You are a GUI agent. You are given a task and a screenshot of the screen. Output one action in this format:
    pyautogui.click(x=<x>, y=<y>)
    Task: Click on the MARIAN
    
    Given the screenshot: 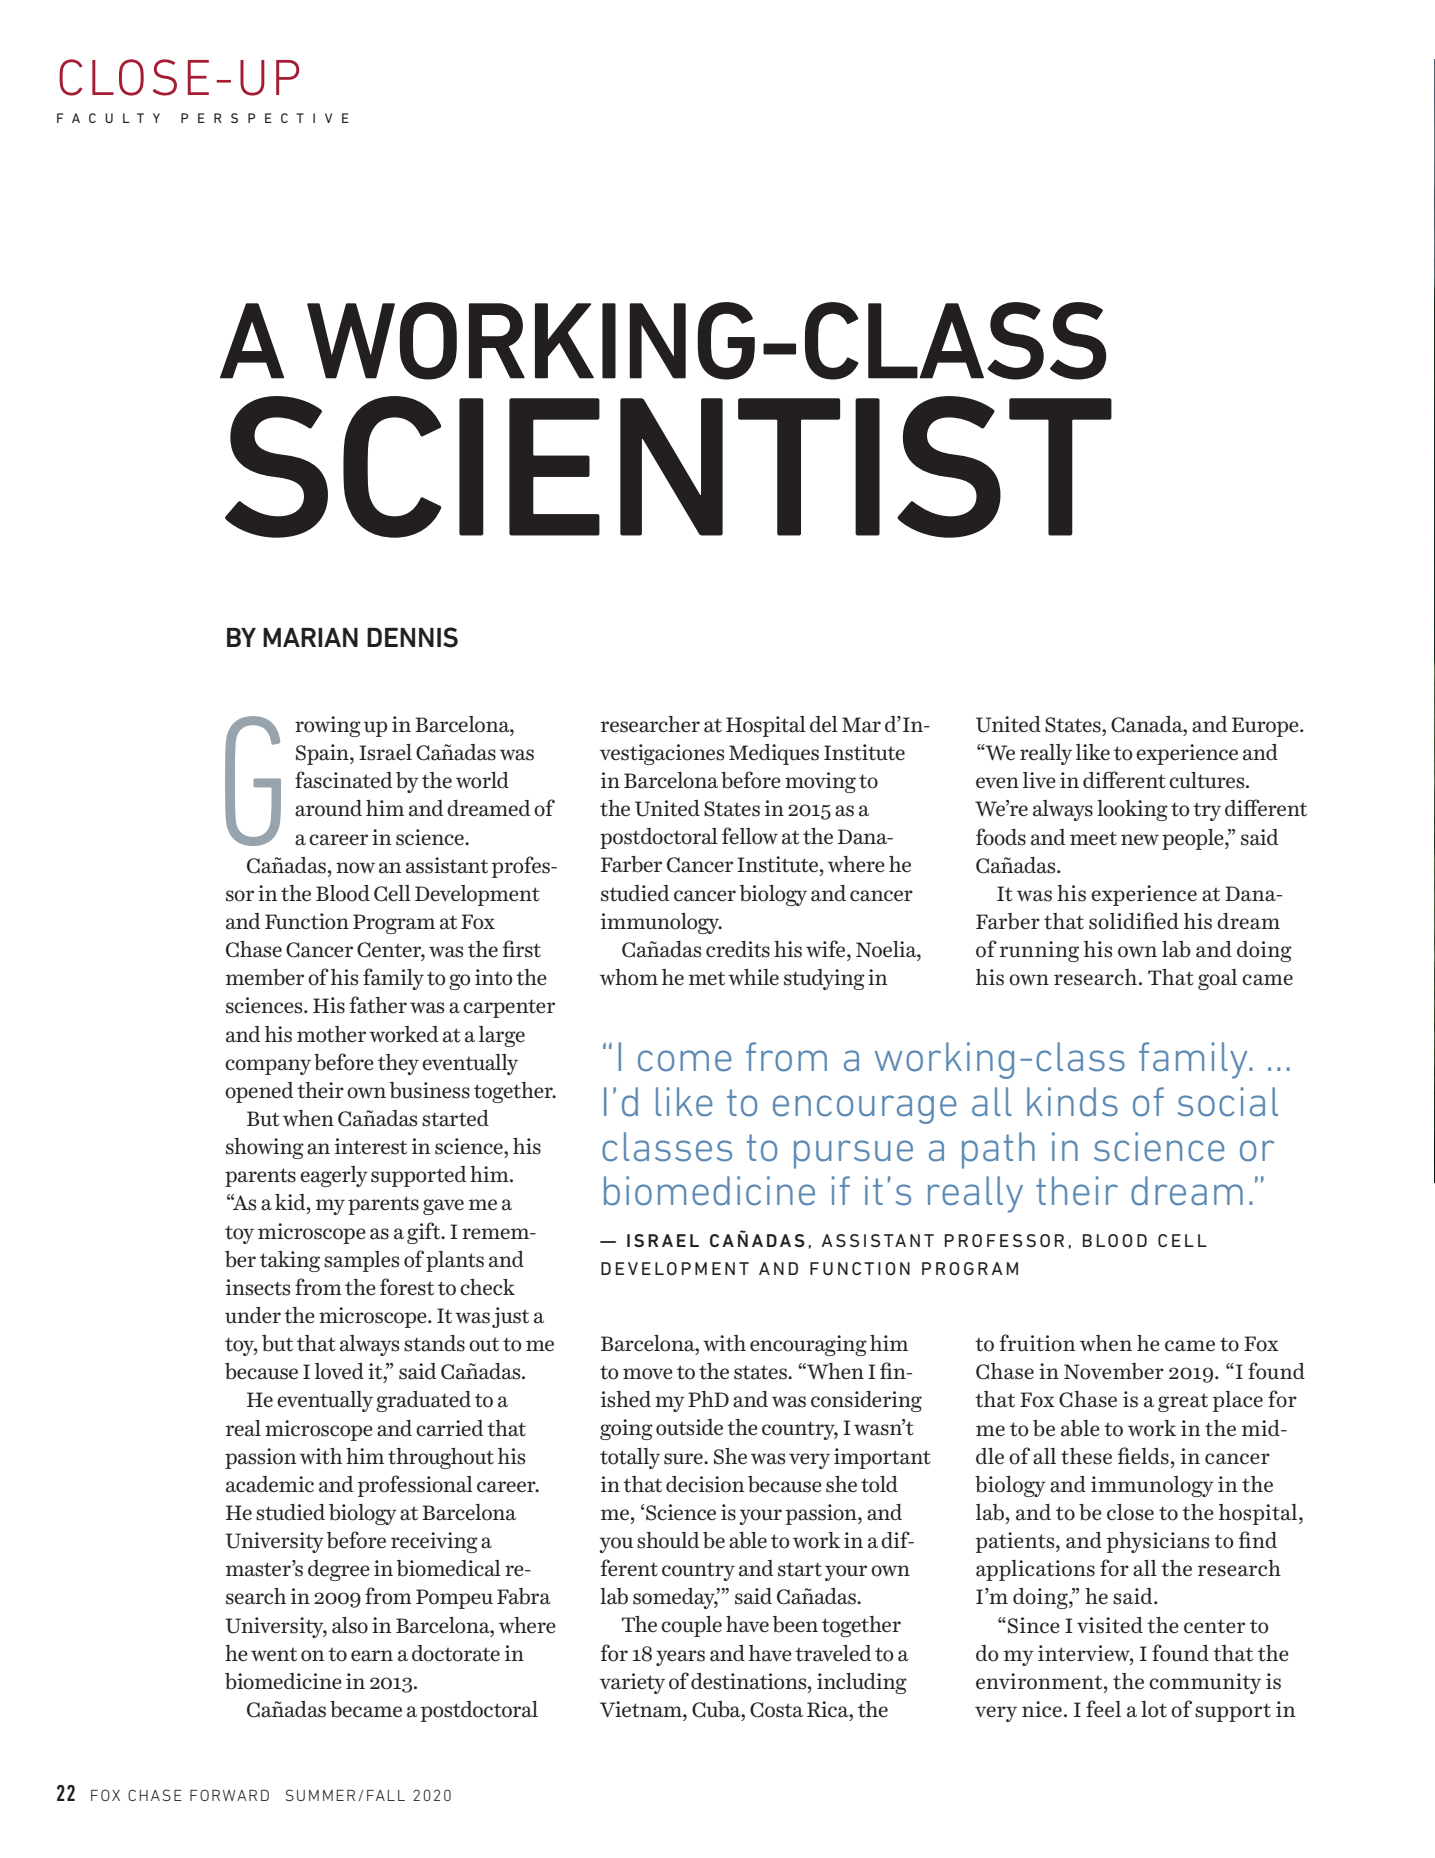 What is the action you would take?
    pyautogui.click(x=310, y=637)
